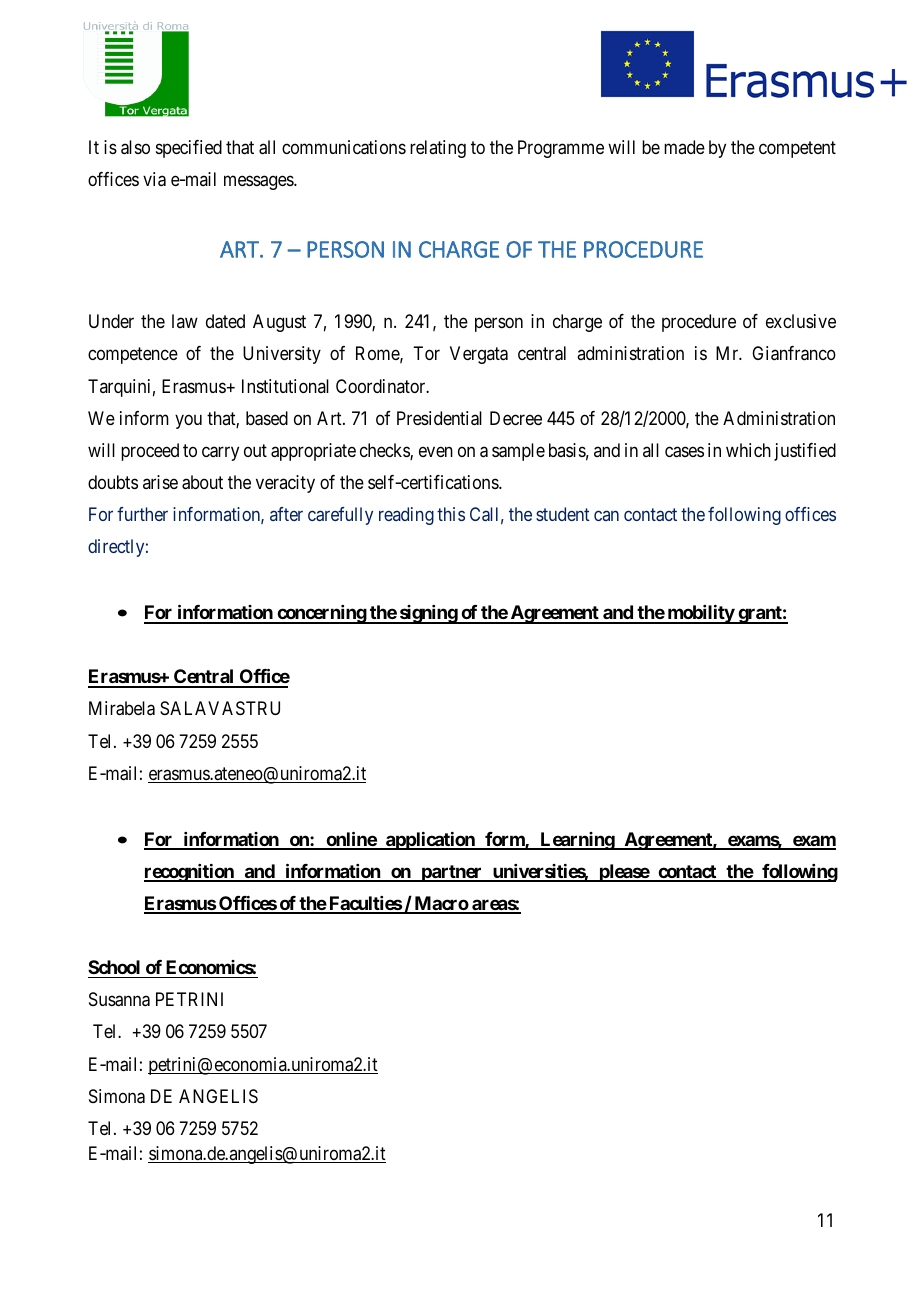 Image resolution: width=924 pixels, height=1308 pixels. What do you see at coordinates (438, 149) in the document?
I see `relating` at bounding box center [438, 149].
